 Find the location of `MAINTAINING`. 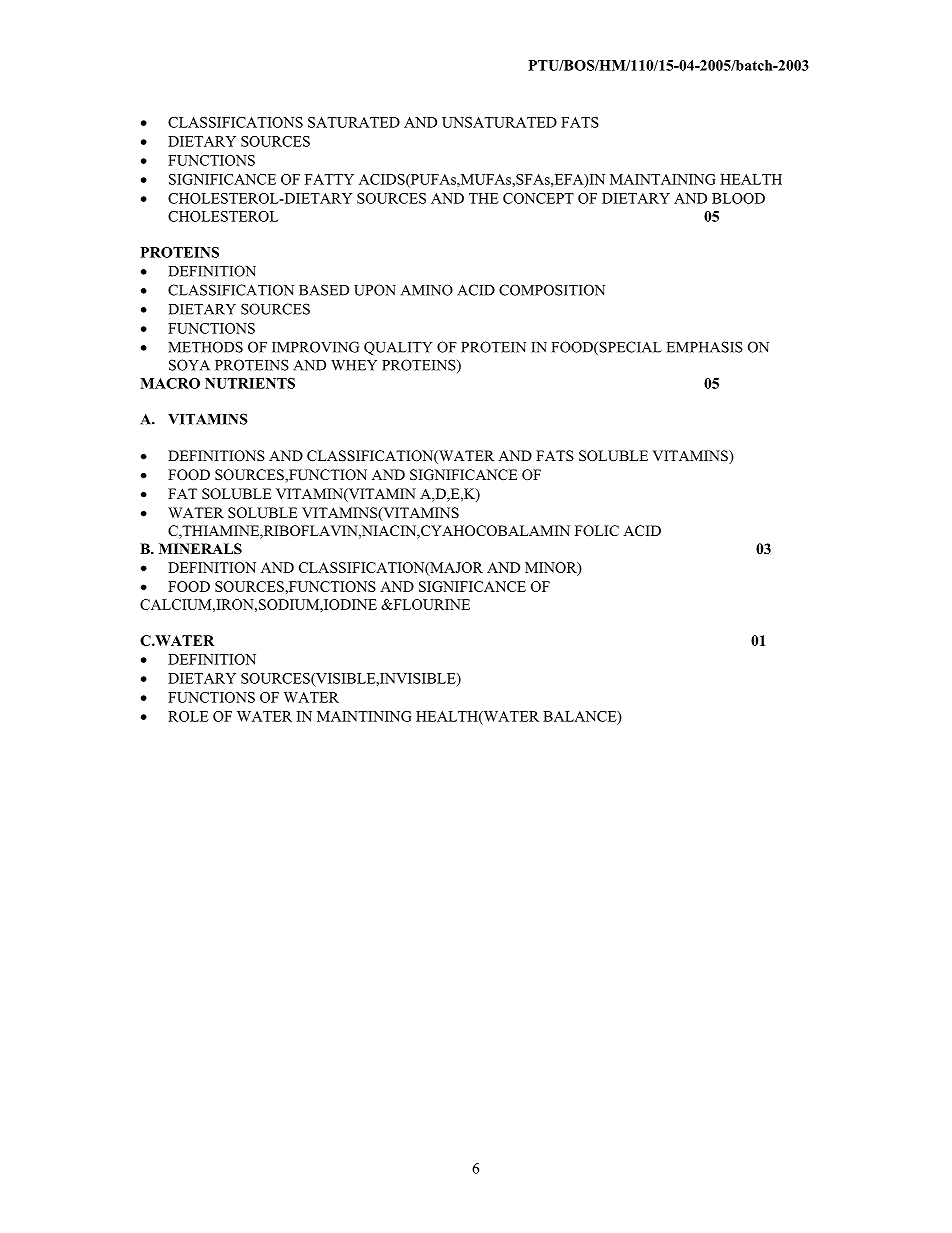

MAINTAINING is located at coordinates (663, 179).
